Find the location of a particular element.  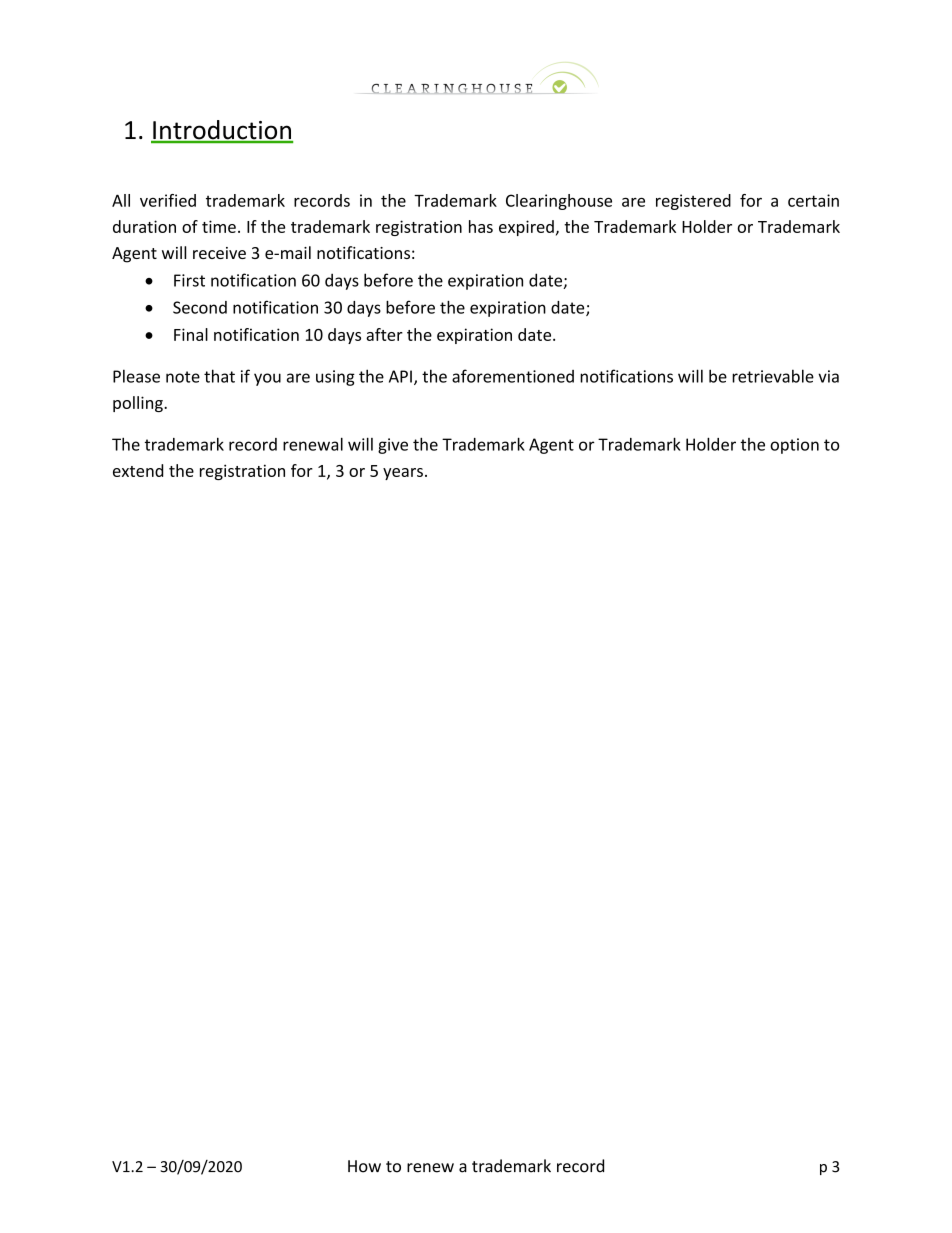

retrievable is located at coordinates (773, 376).
